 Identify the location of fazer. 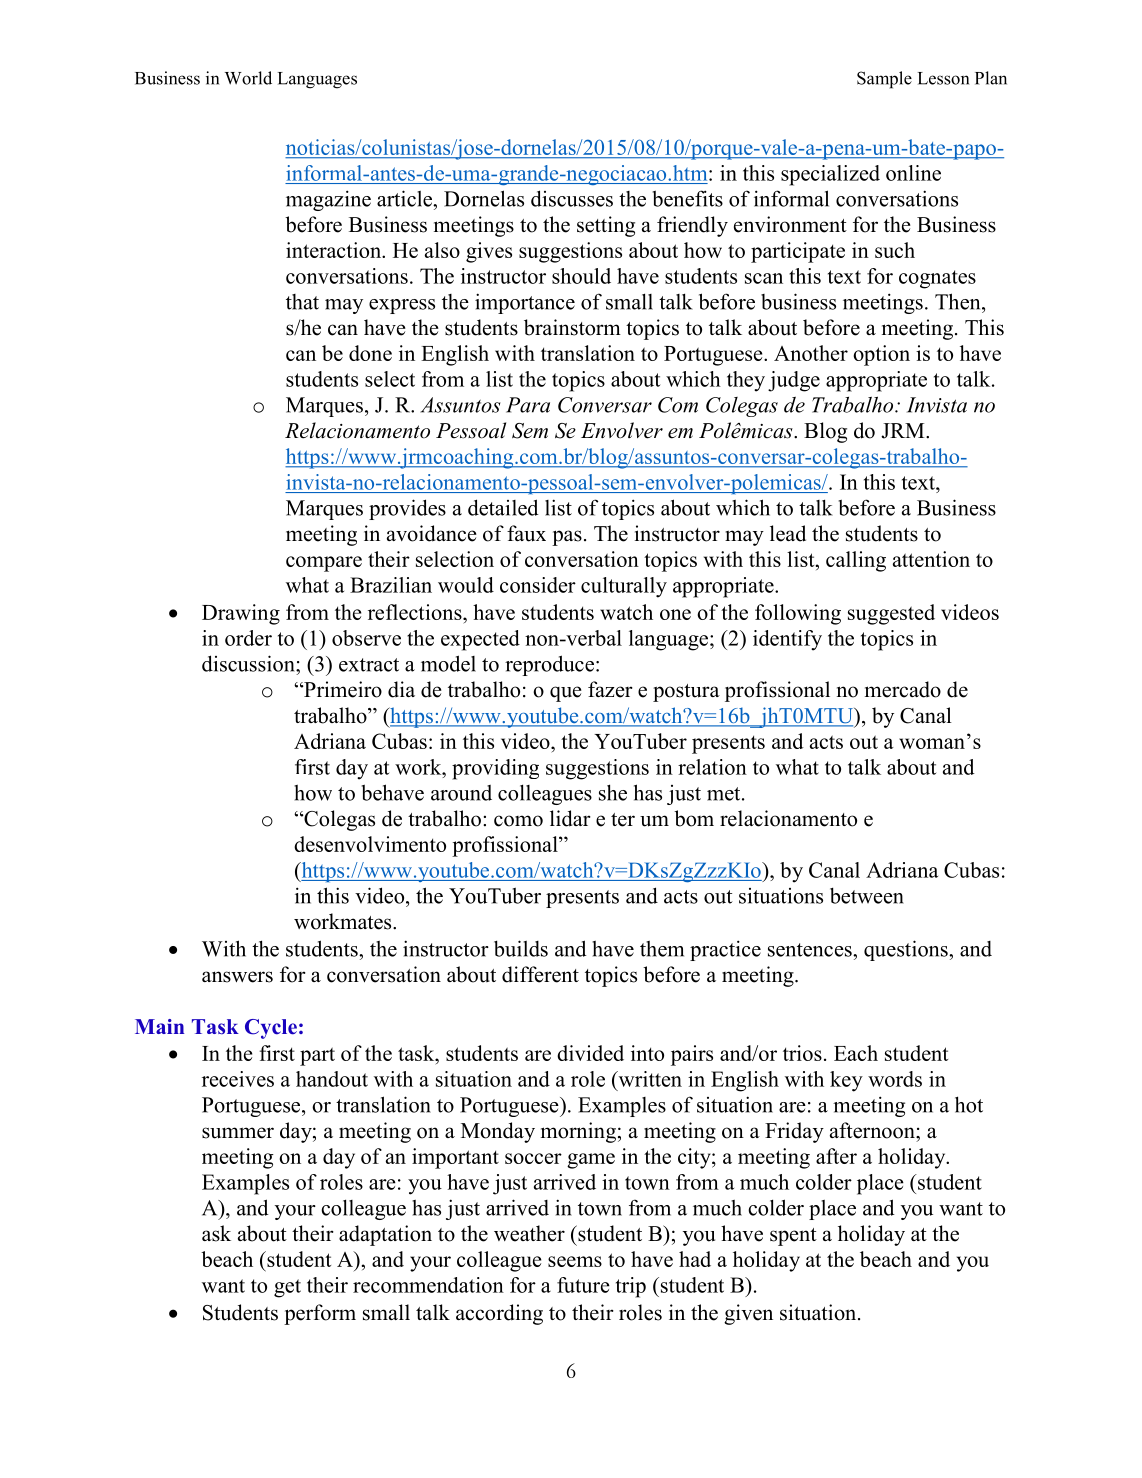
(610, 689).
